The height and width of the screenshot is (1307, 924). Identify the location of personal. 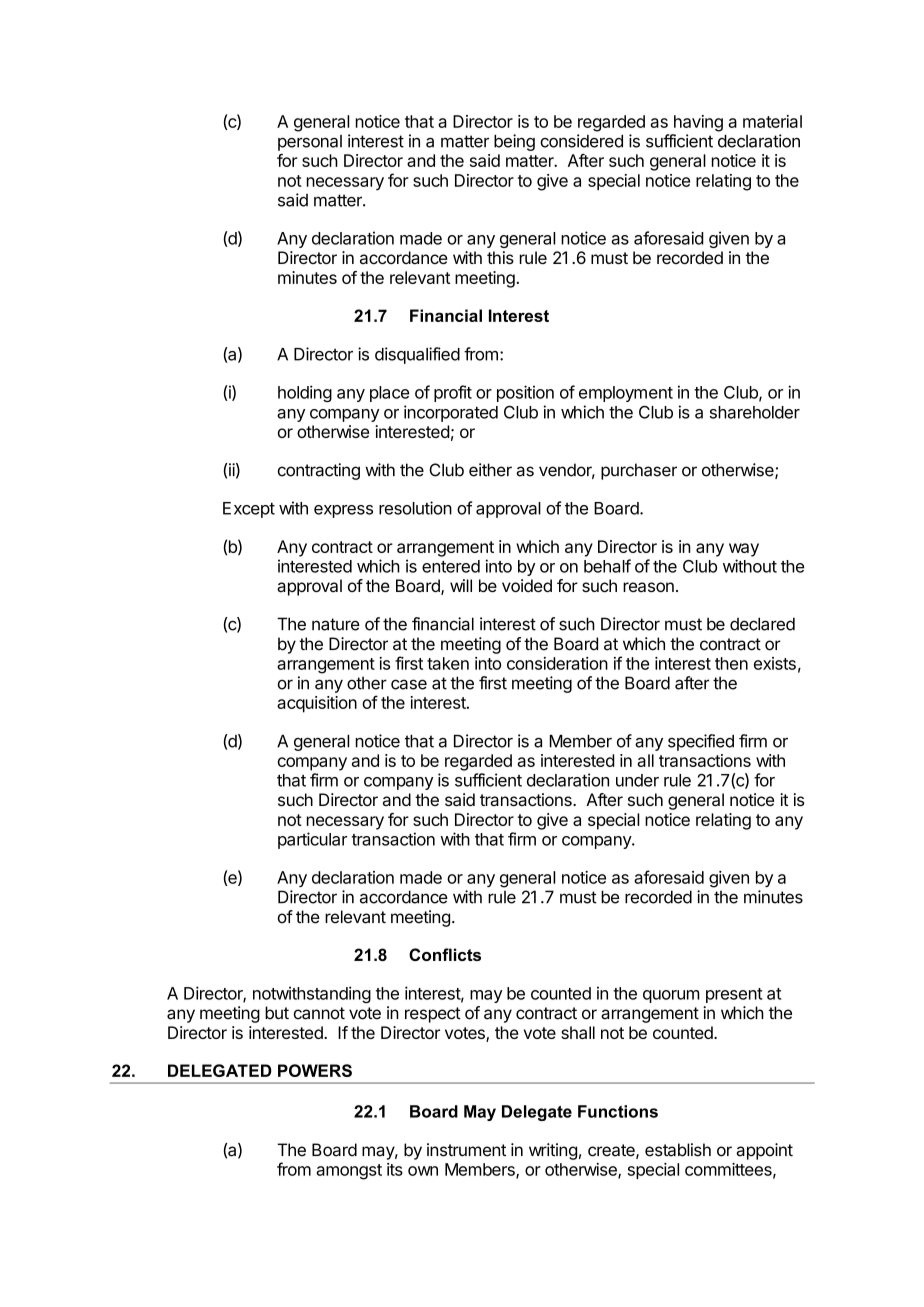
(310, 143).
